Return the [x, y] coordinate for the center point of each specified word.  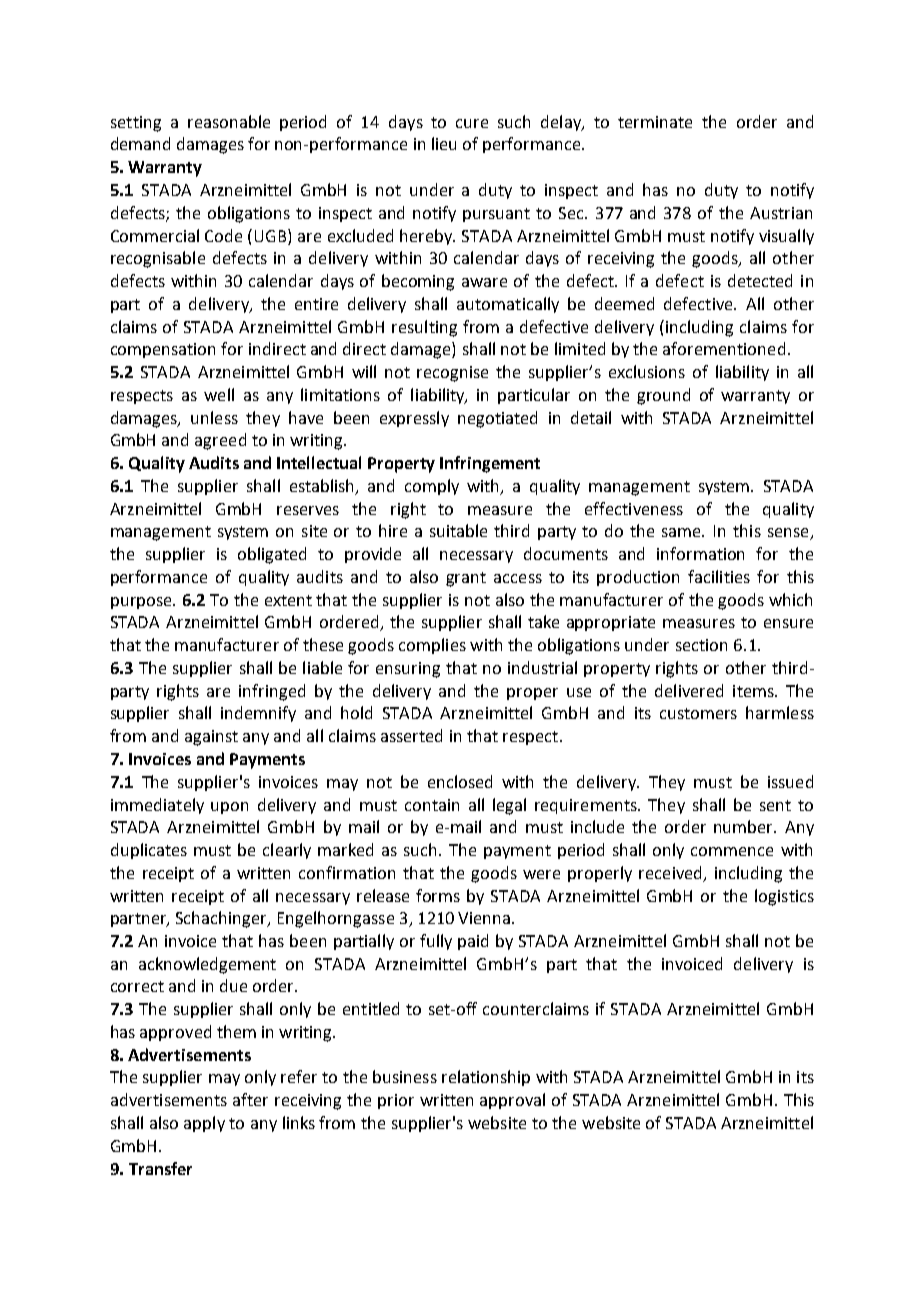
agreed [220, 441]
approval [512, 1101]
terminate [655, 122]
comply [432, 487]
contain [432, 805]
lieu [444, 143]
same [683, 532]
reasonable [229, 121]
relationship [486, 1078]
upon [229, 808]
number [745, 826]
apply [204, 1124]
